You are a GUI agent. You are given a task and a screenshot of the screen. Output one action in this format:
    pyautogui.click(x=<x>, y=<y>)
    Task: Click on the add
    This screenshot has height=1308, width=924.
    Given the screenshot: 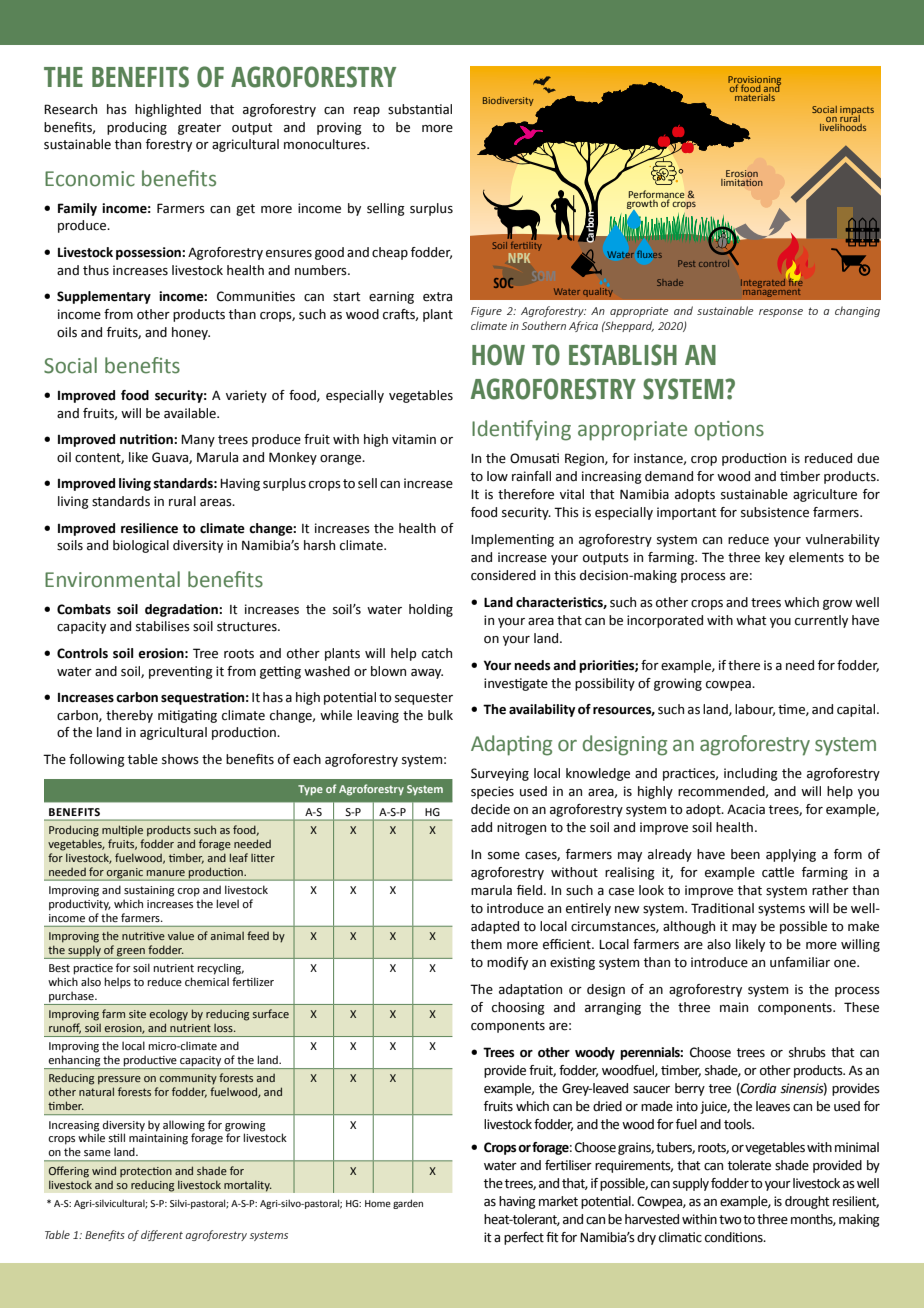 What is the action you would take?
    pyautogui.click(x=481, y=827)
